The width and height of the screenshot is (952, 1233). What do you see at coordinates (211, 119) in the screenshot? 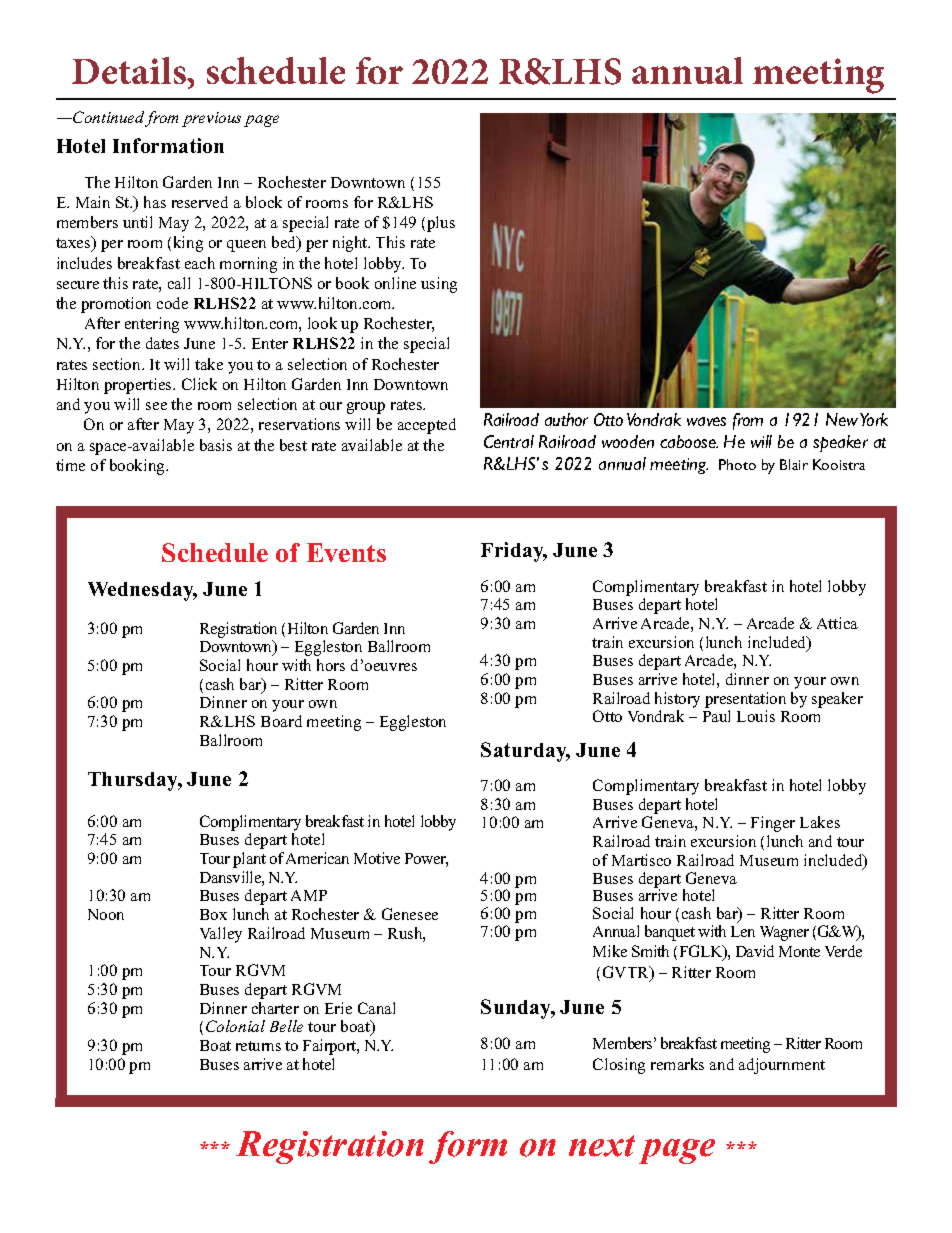
I see `previous` at bounding box center [211, 119].
